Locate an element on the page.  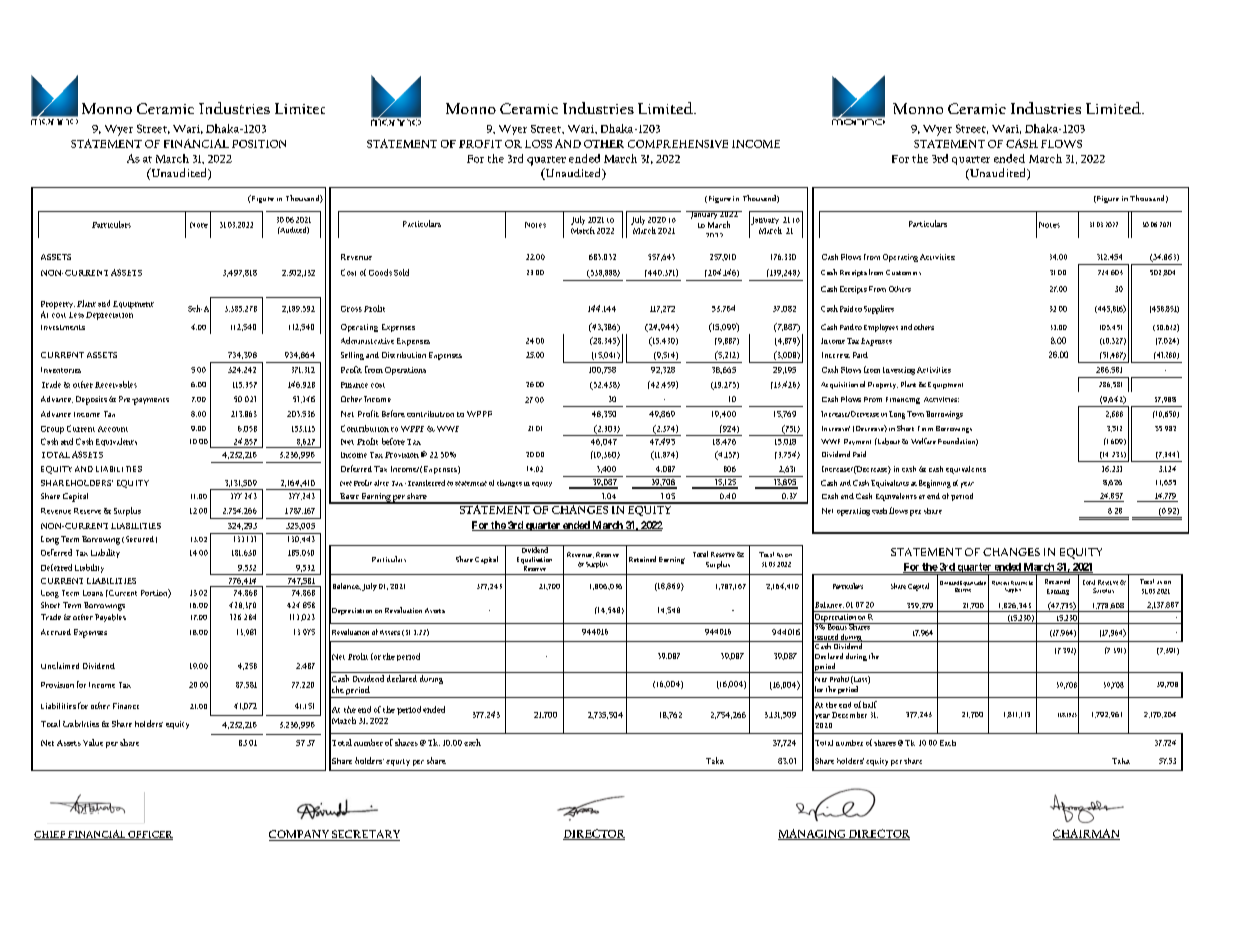
Customers is located at coordinates (903, 272).
